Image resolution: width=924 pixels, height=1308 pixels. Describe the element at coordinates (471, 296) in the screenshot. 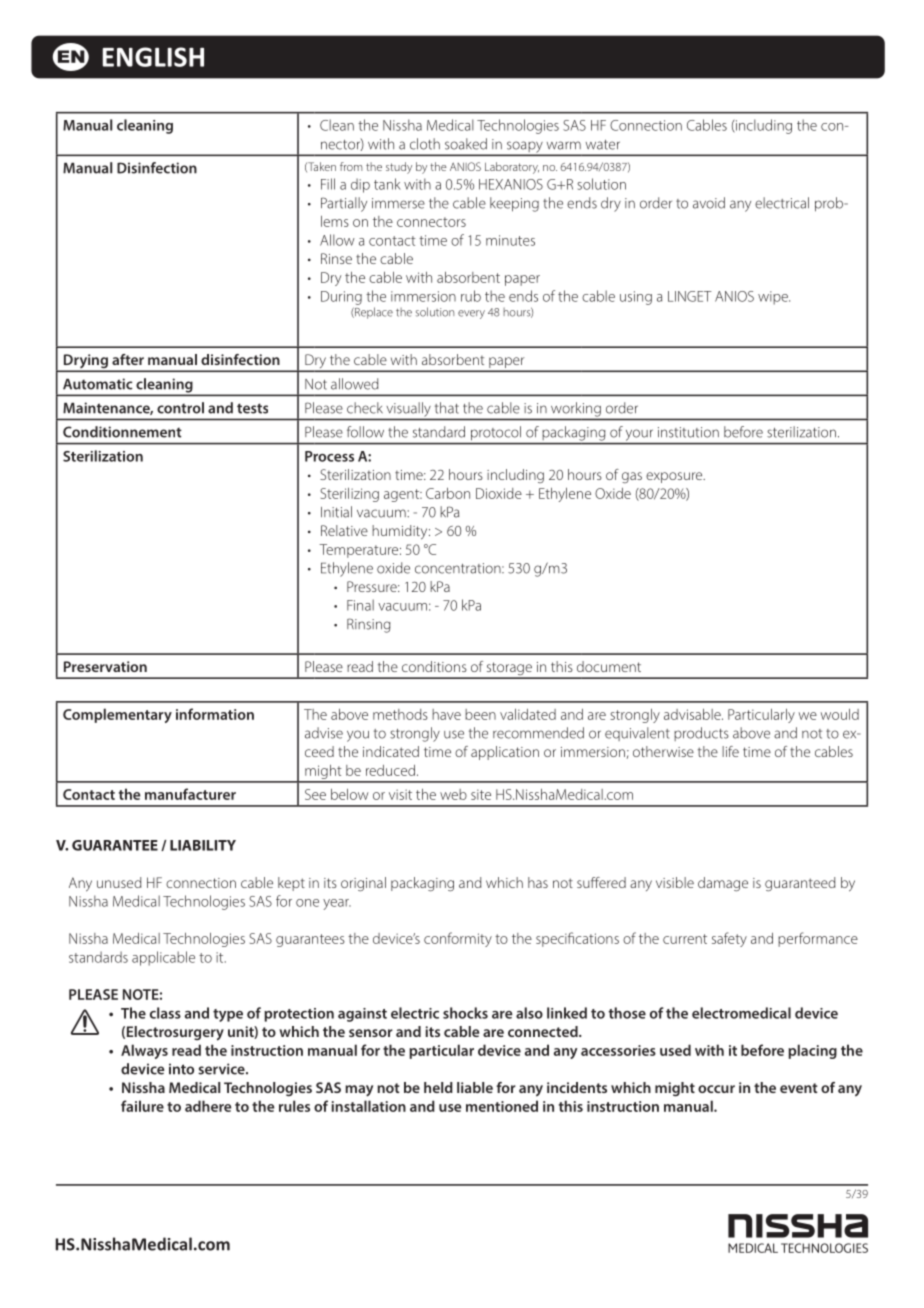

I see `rub` at that location.
